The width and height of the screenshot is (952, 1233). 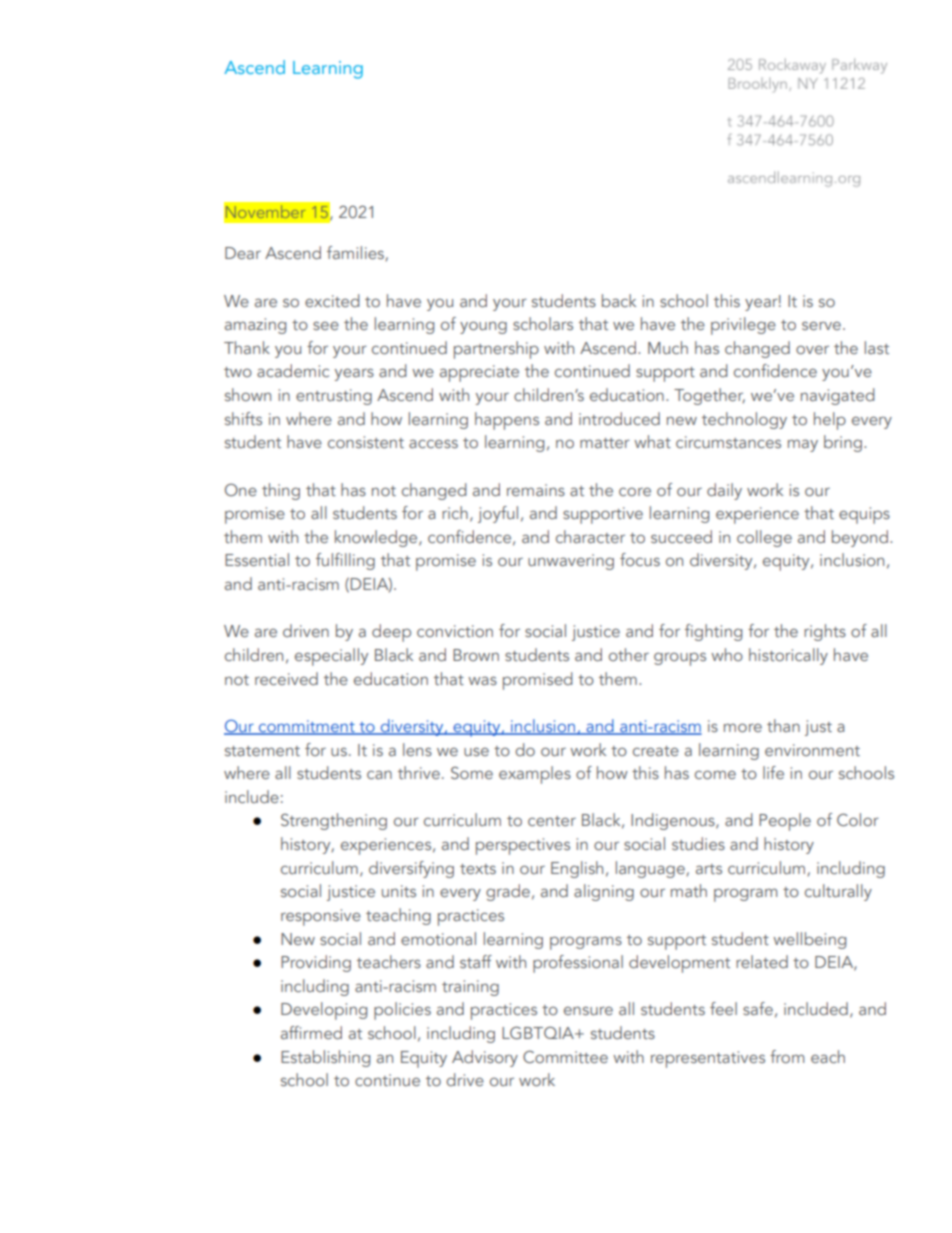 I want to click on serve, so click(x=821, y=325).
